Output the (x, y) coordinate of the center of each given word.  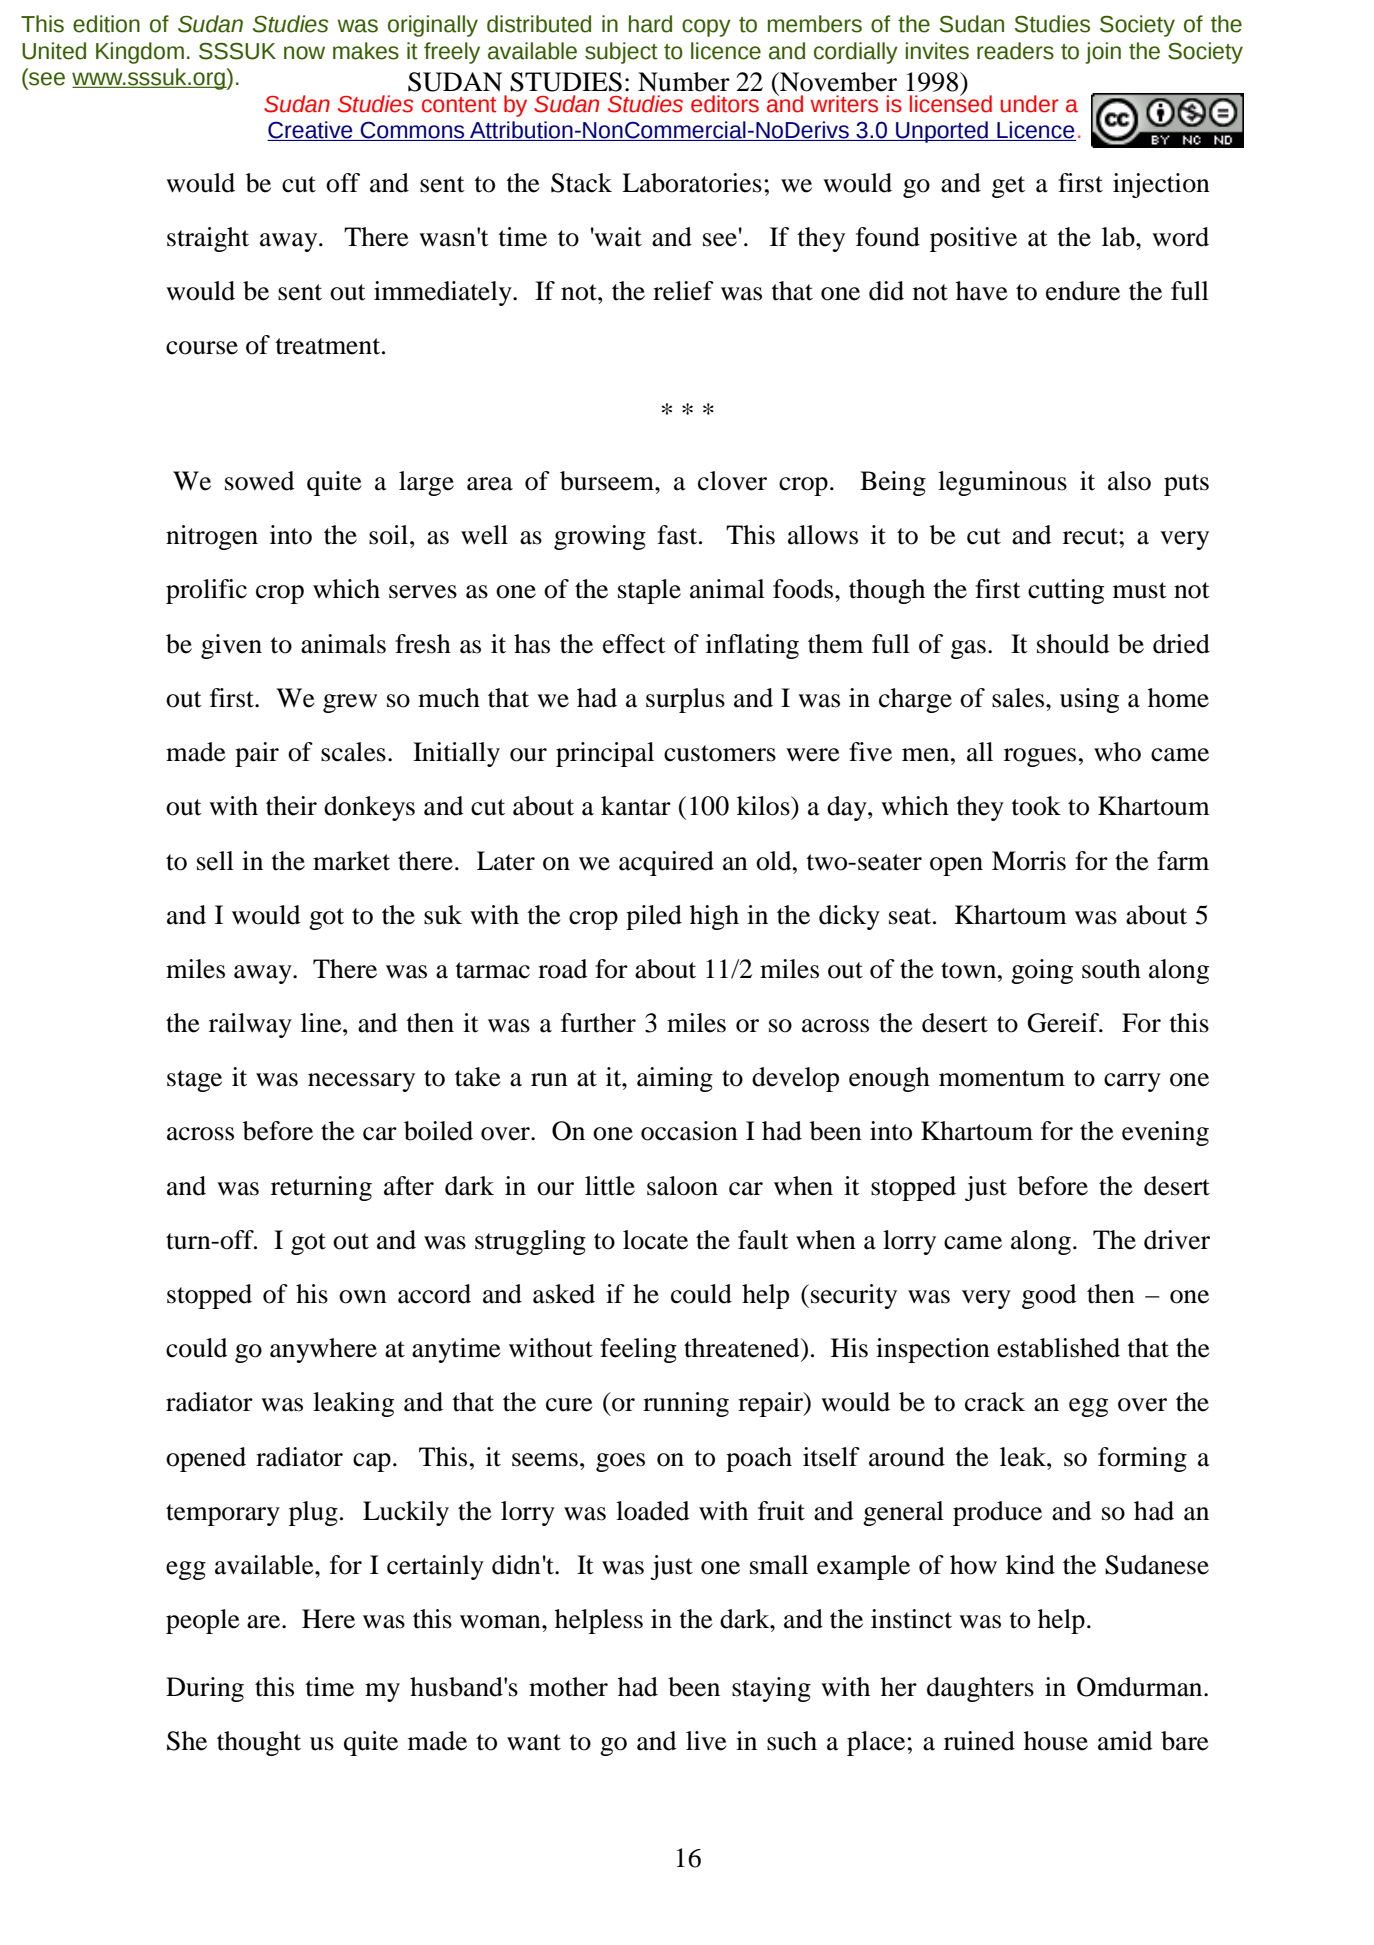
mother (568, 1687)
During (205, 1689)
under (1030, 104)
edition (106, 24)
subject (621, 53)
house (1056, 1741)
